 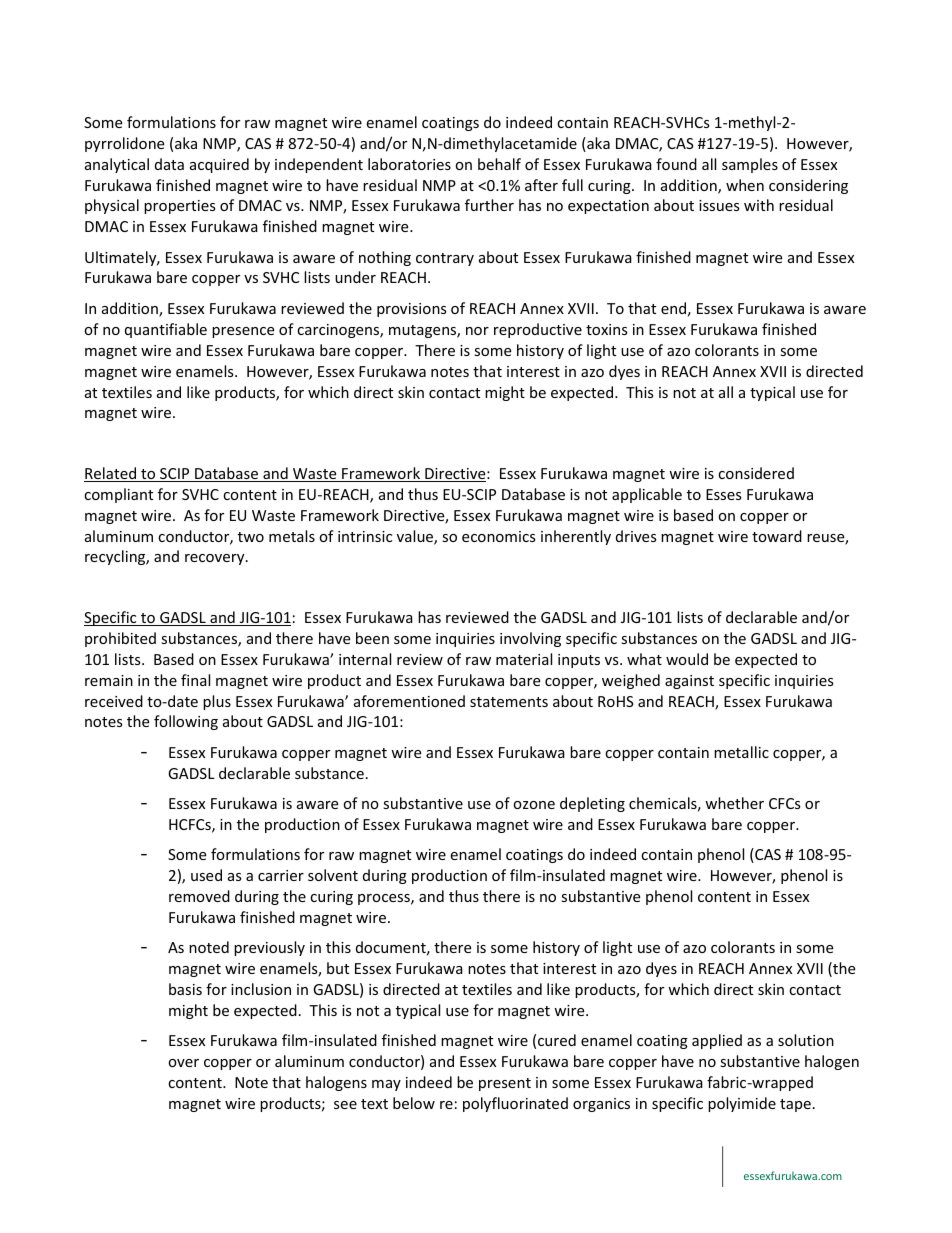 What do you see at coordinates (530, 639) in the page?
I see `involving` at bounding box center [530, 639].
